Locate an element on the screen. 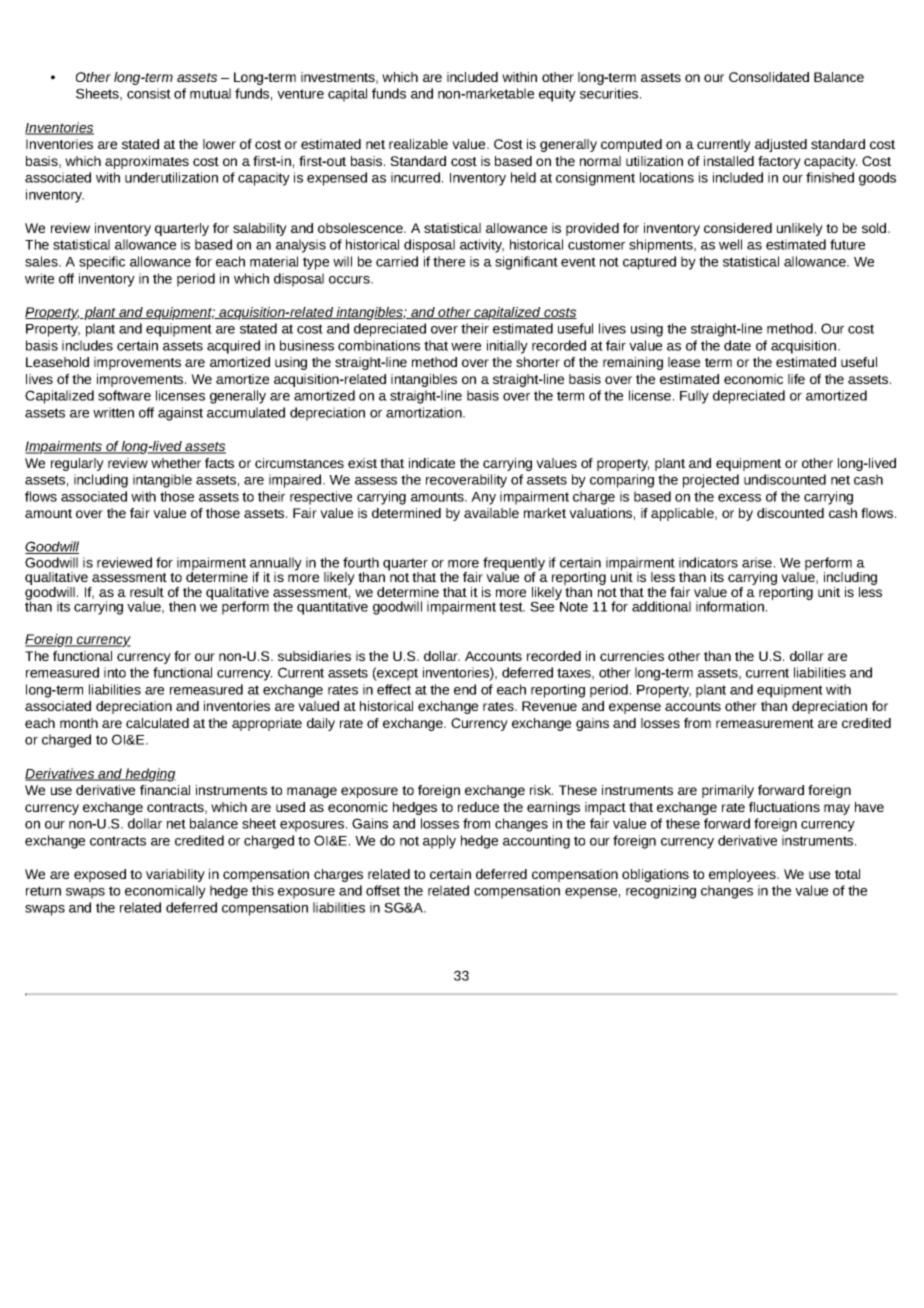 This screenshot has width=924, height=1308. variability is located at coordinates (175, 875).
